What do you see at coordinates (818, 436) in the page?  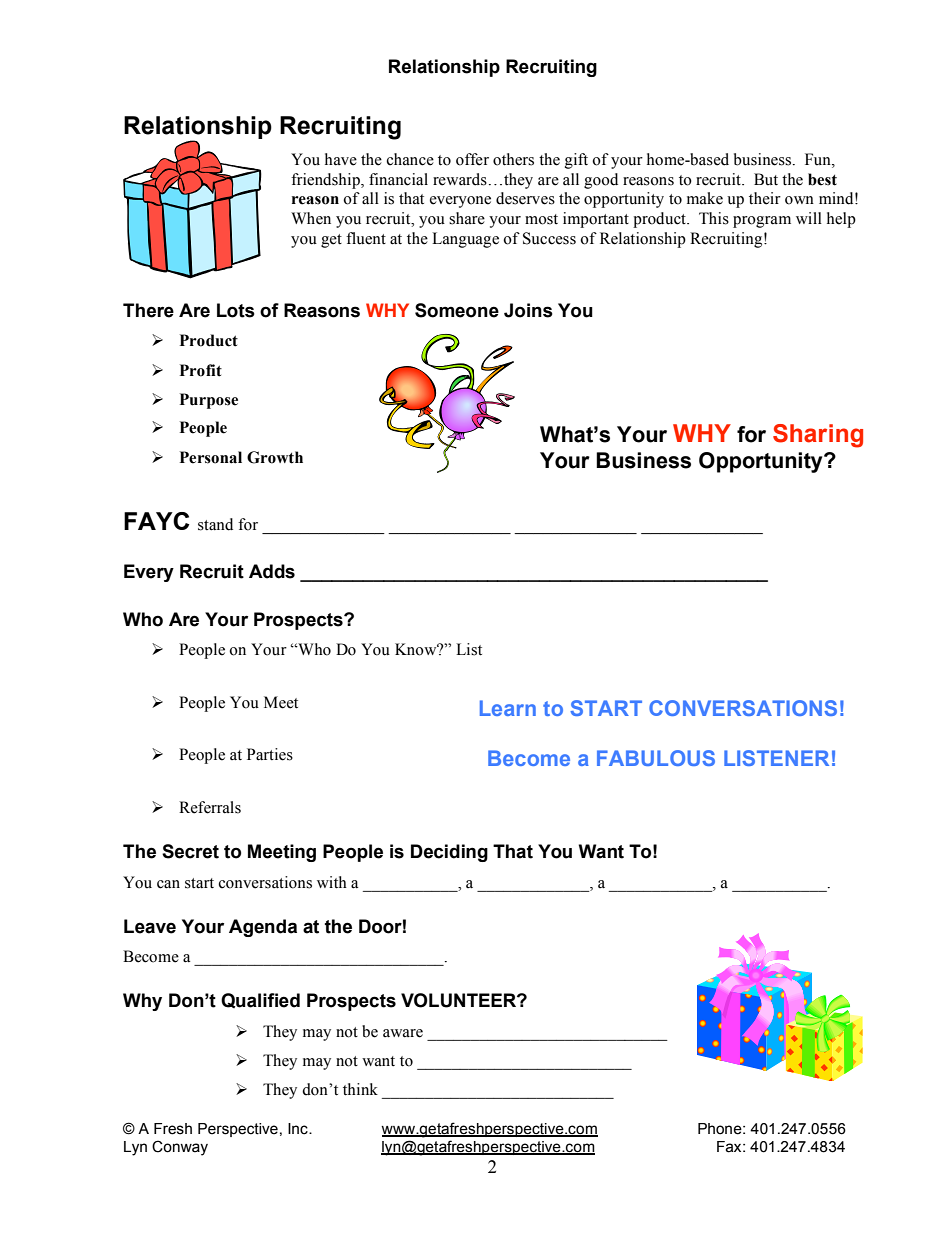 I see `Sharing` at bounding box center [818, 436].
